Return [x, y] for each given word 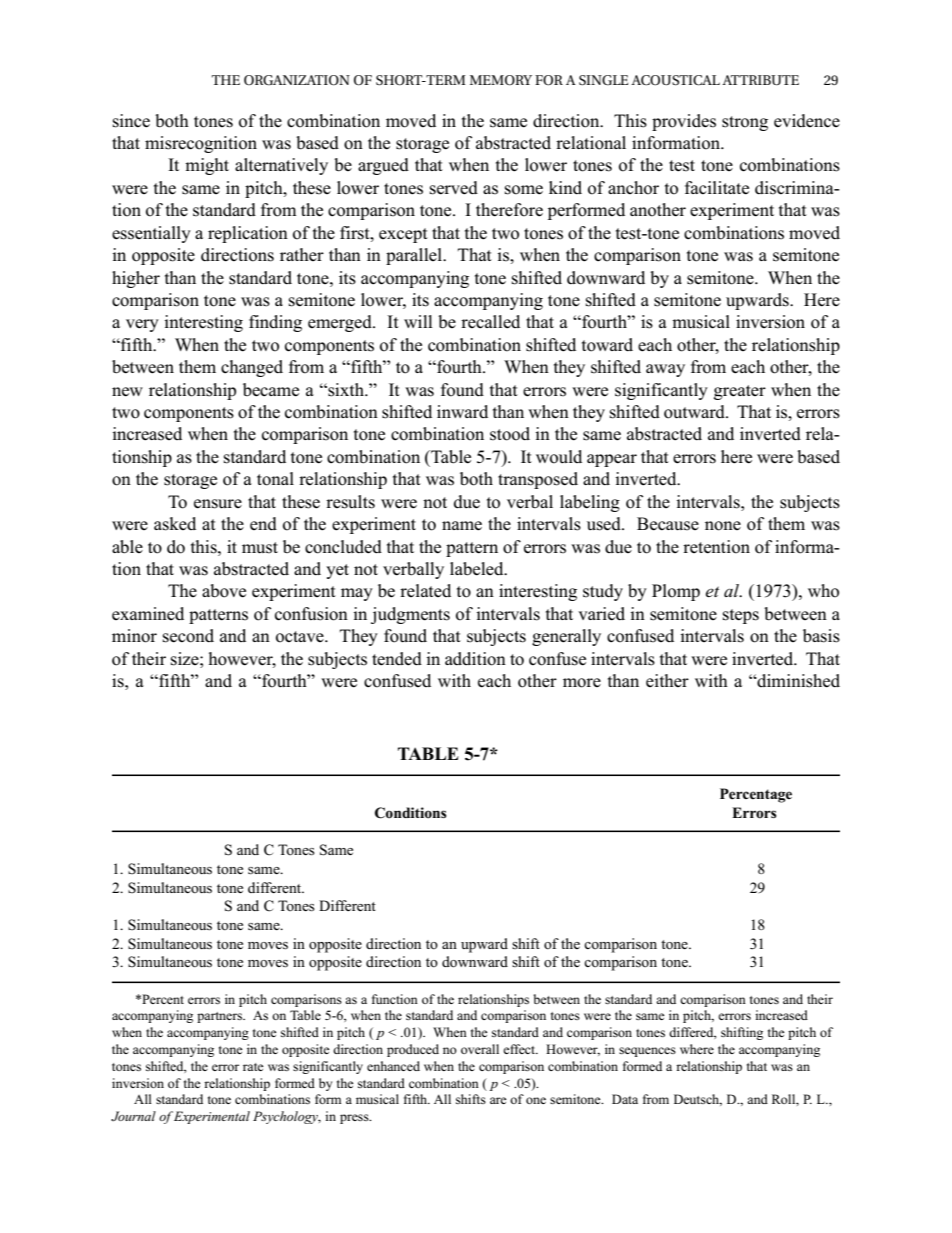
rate [253, 1067]
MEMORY [501, 80]
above [224, 591]
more [582, 683]
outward [696, 412]
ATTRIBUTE [760, 80]
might [207, 166]
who [823, 591]
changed [252, 368]
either [667, 680]
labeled [478, 569]
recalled [490, 322]
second [188, 636]
